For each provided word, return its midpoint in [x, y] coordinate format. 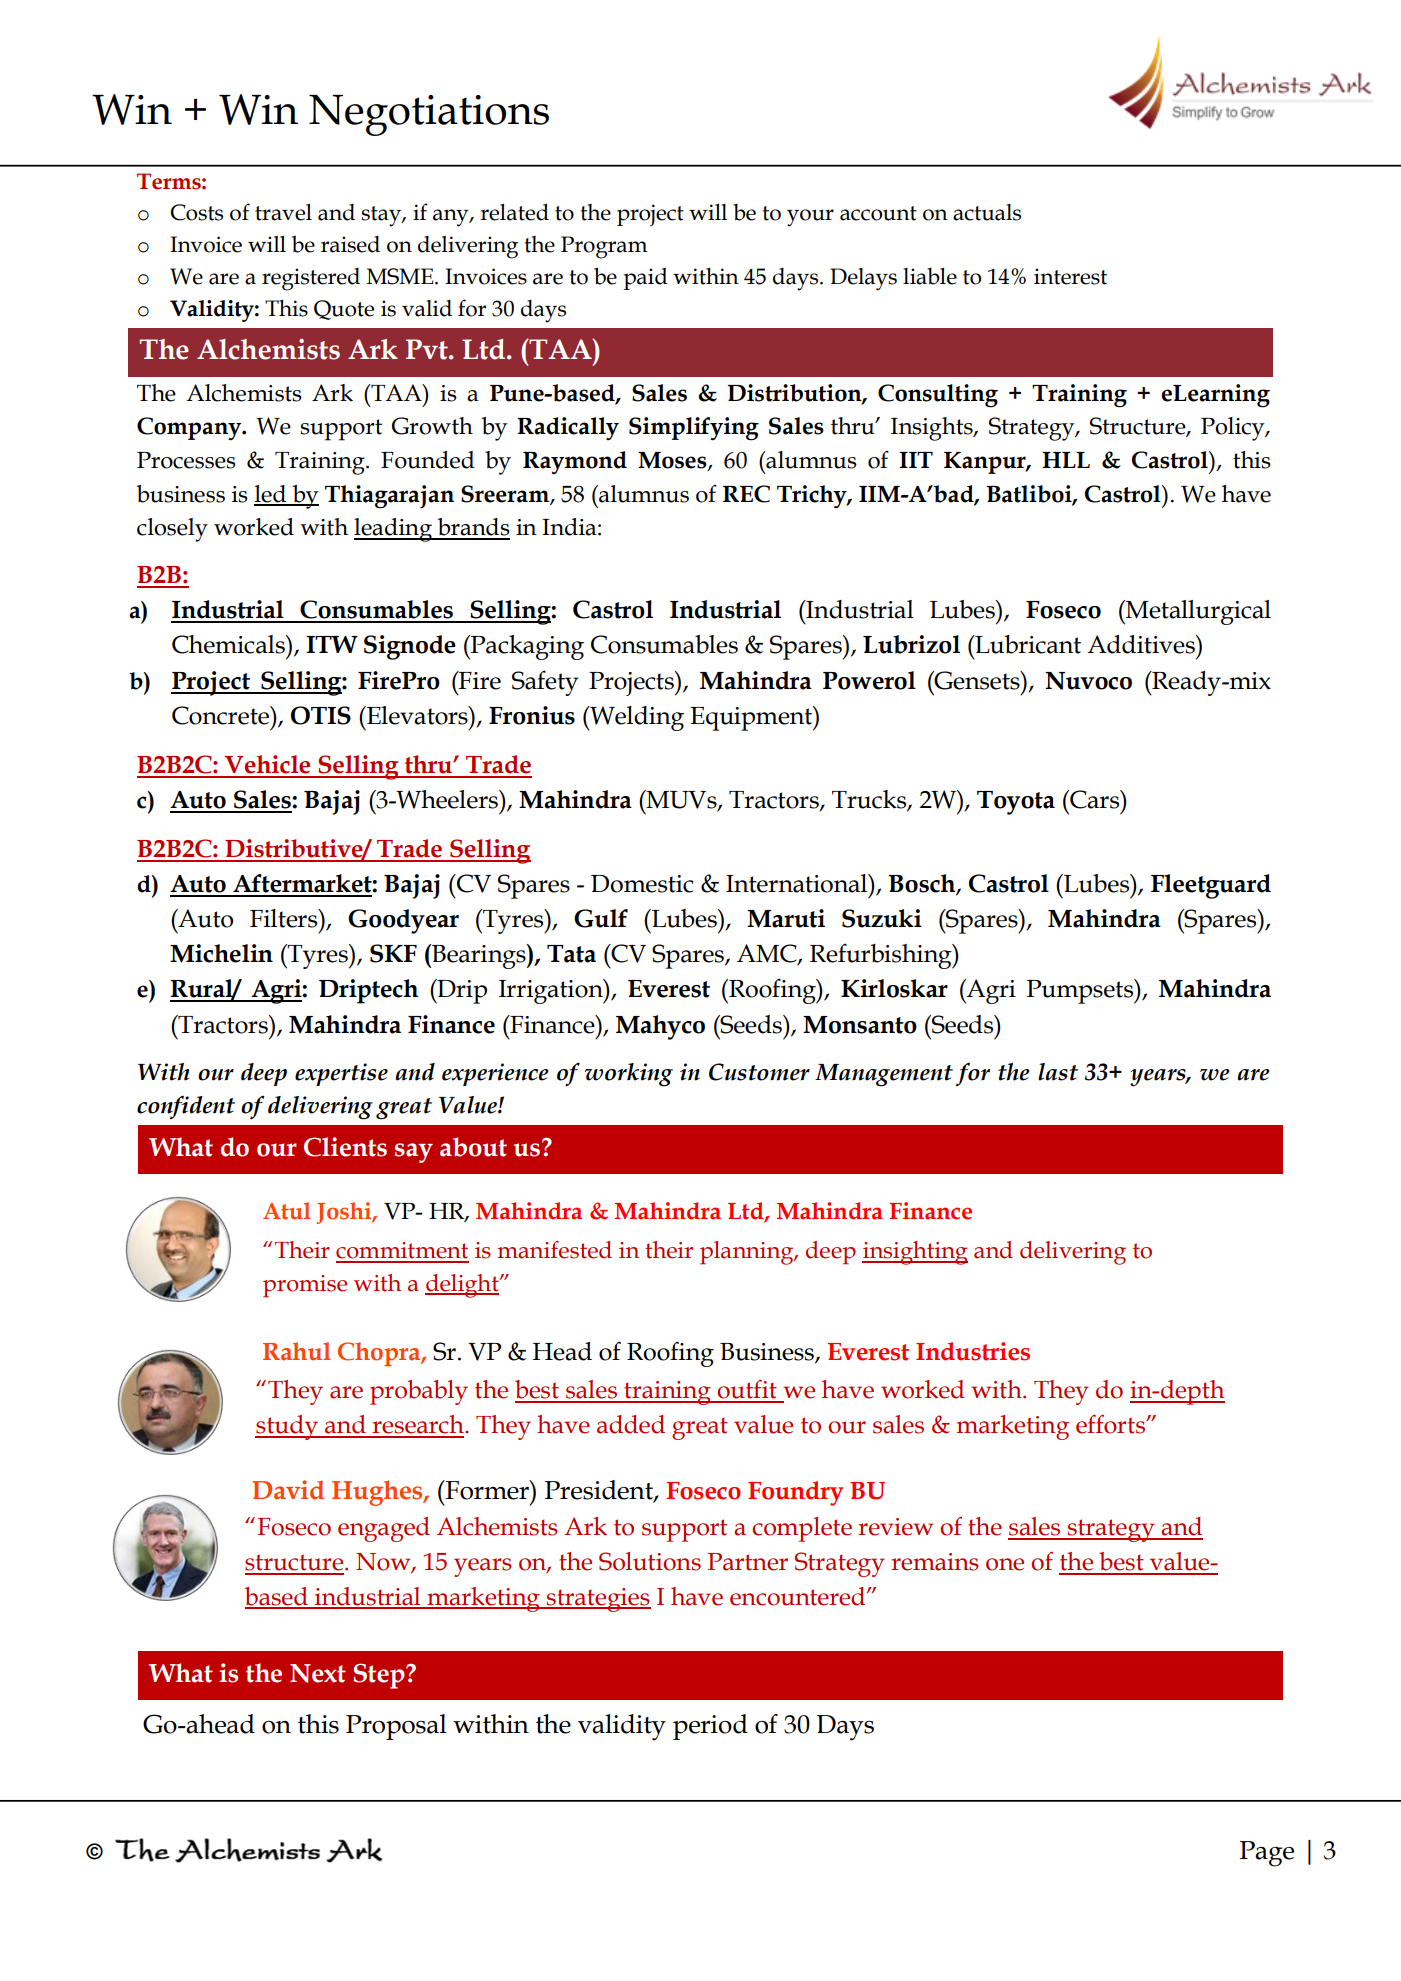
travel [283, 212]
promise [305, 1286]
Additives [1142, 644]
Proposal [396, 1727]
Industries [973, 1351]
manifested [554, 1250]
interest [1070, 276]
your [810, 218]
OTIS [321, 715]
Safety [545, 683]
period [710, 1727]
